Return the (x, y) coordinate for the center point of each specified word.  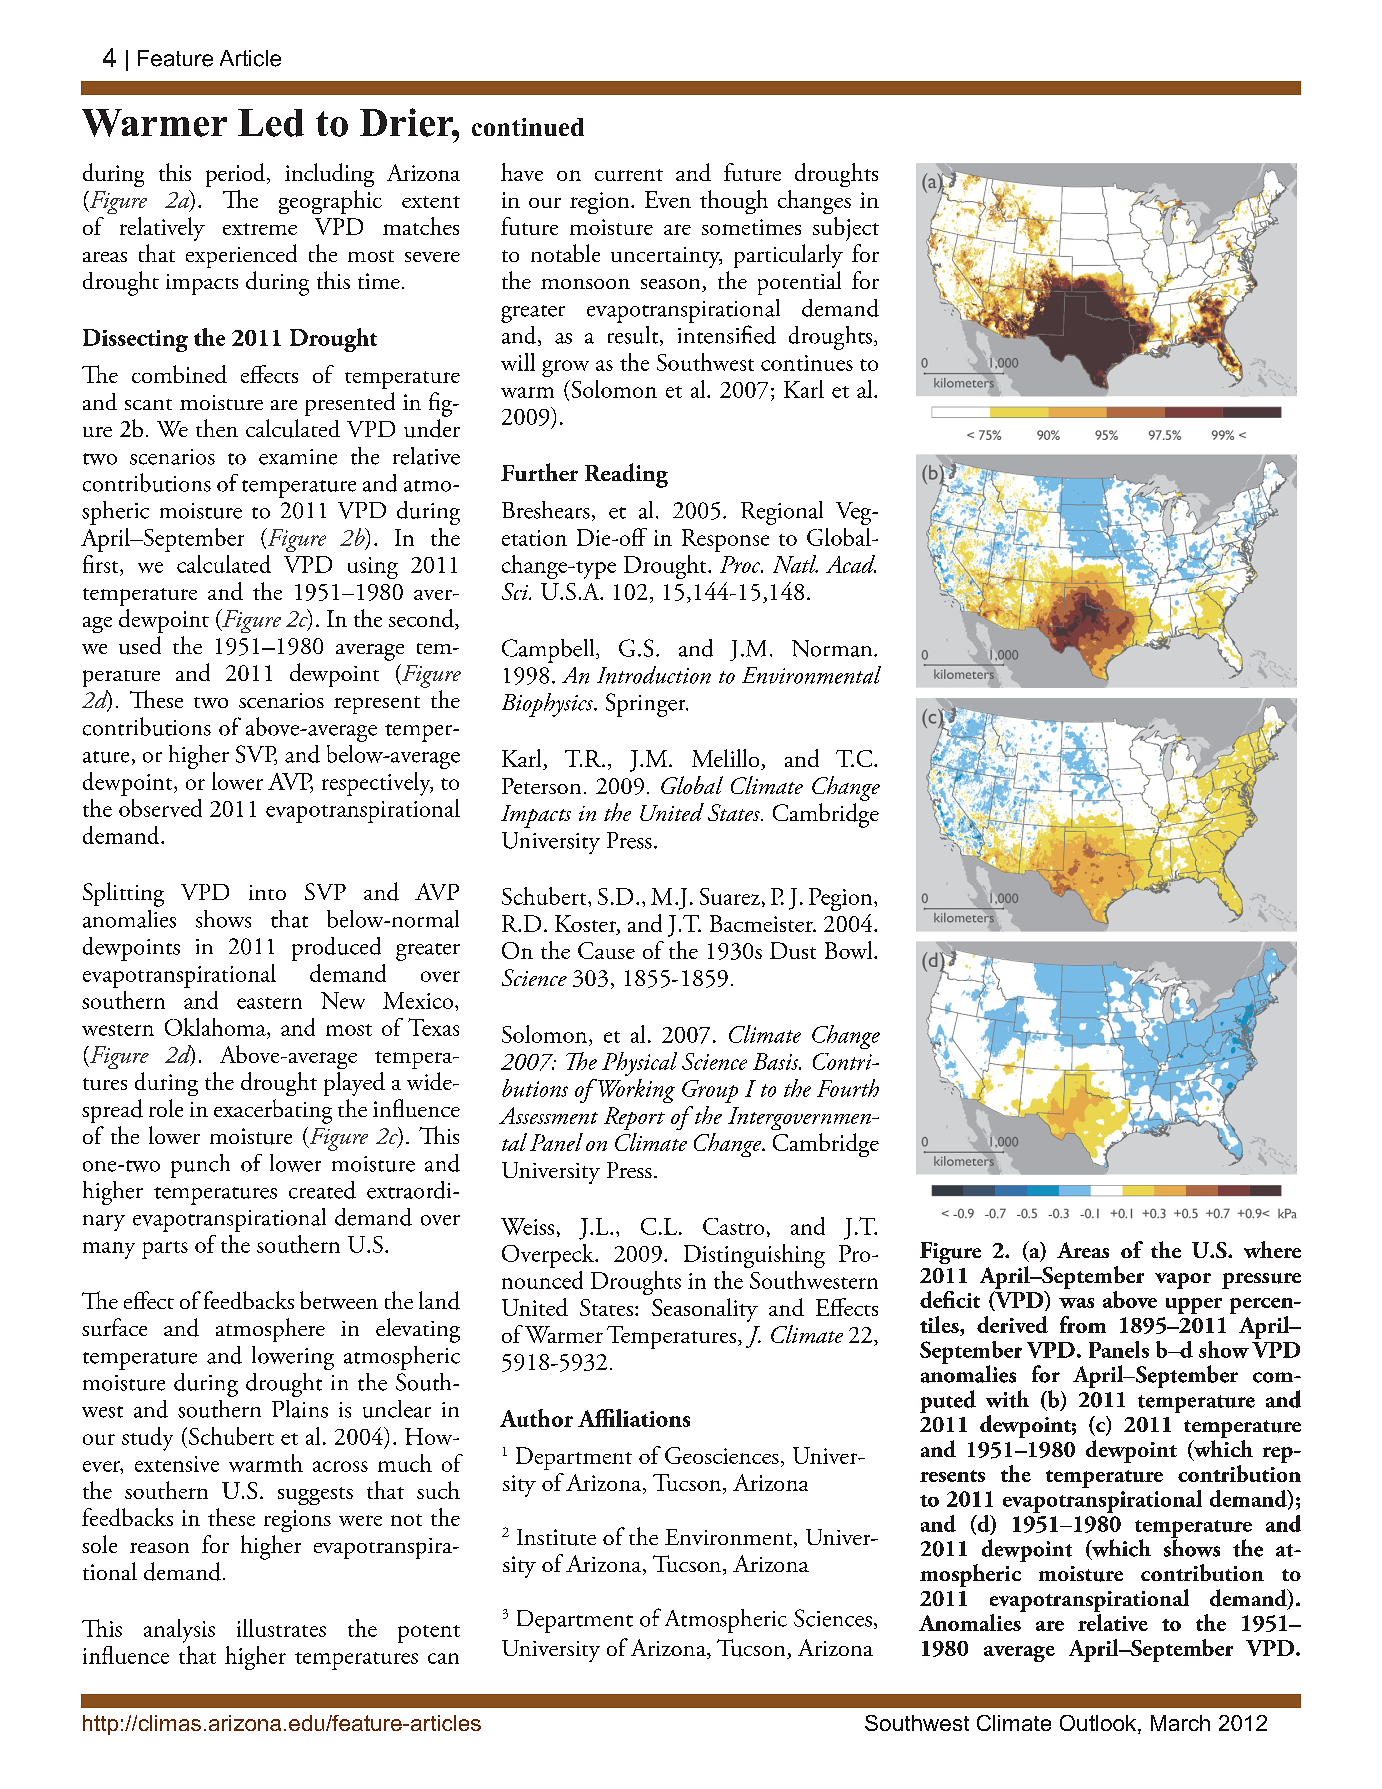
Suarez (730, 896)
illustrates (281, 1628)
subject (846, 229)
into (267, 892)
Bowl (850, 950)
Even (668, 199)
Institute (556, 1537)
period (237, 175)
